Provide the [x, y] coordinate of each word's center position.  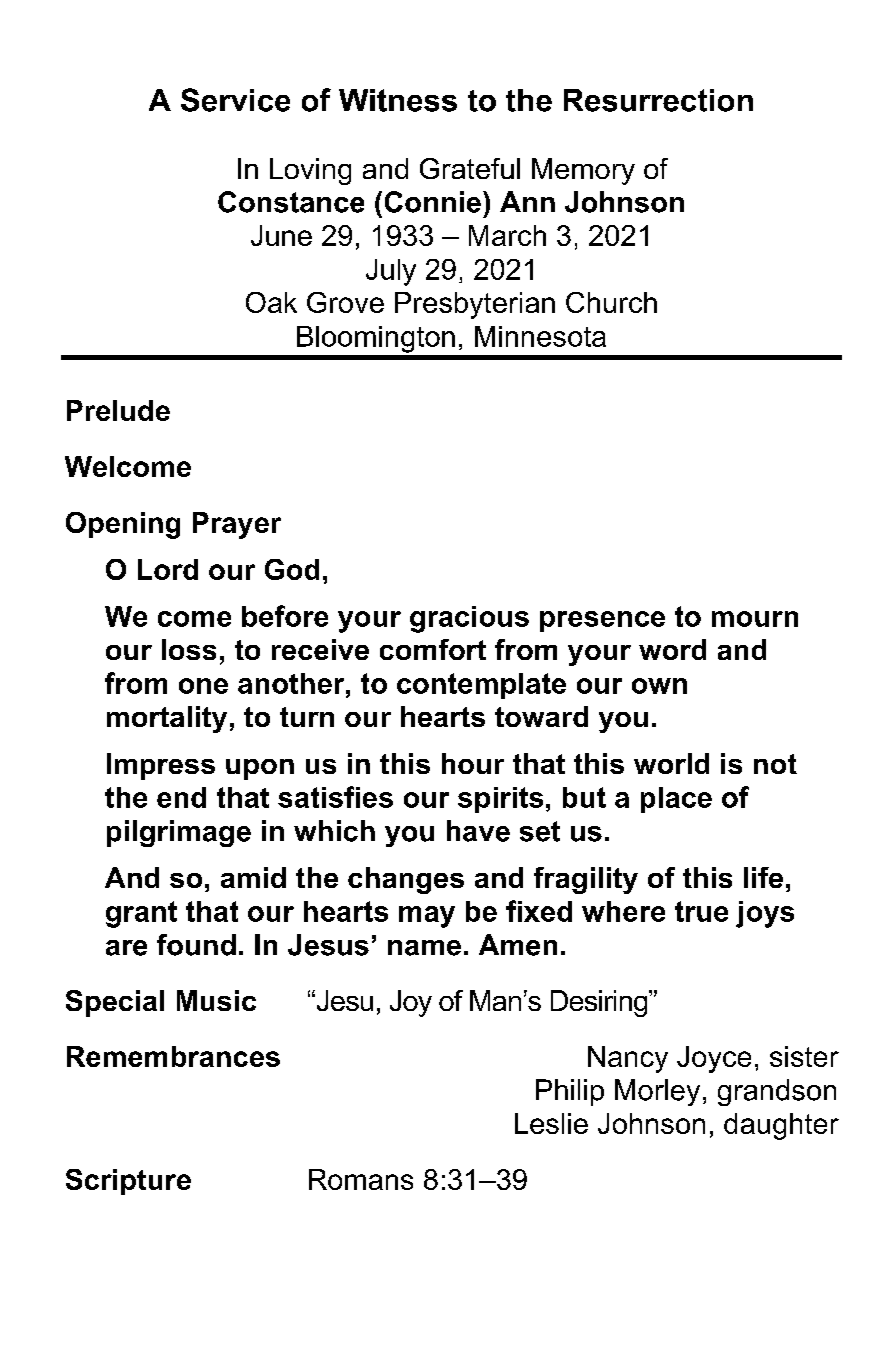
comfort [433, 649]
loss [189, 649]
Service [235, 100]
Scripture [128, 1182]
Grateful [470, 168]
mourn [755, 619]
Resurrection [658, 100]
